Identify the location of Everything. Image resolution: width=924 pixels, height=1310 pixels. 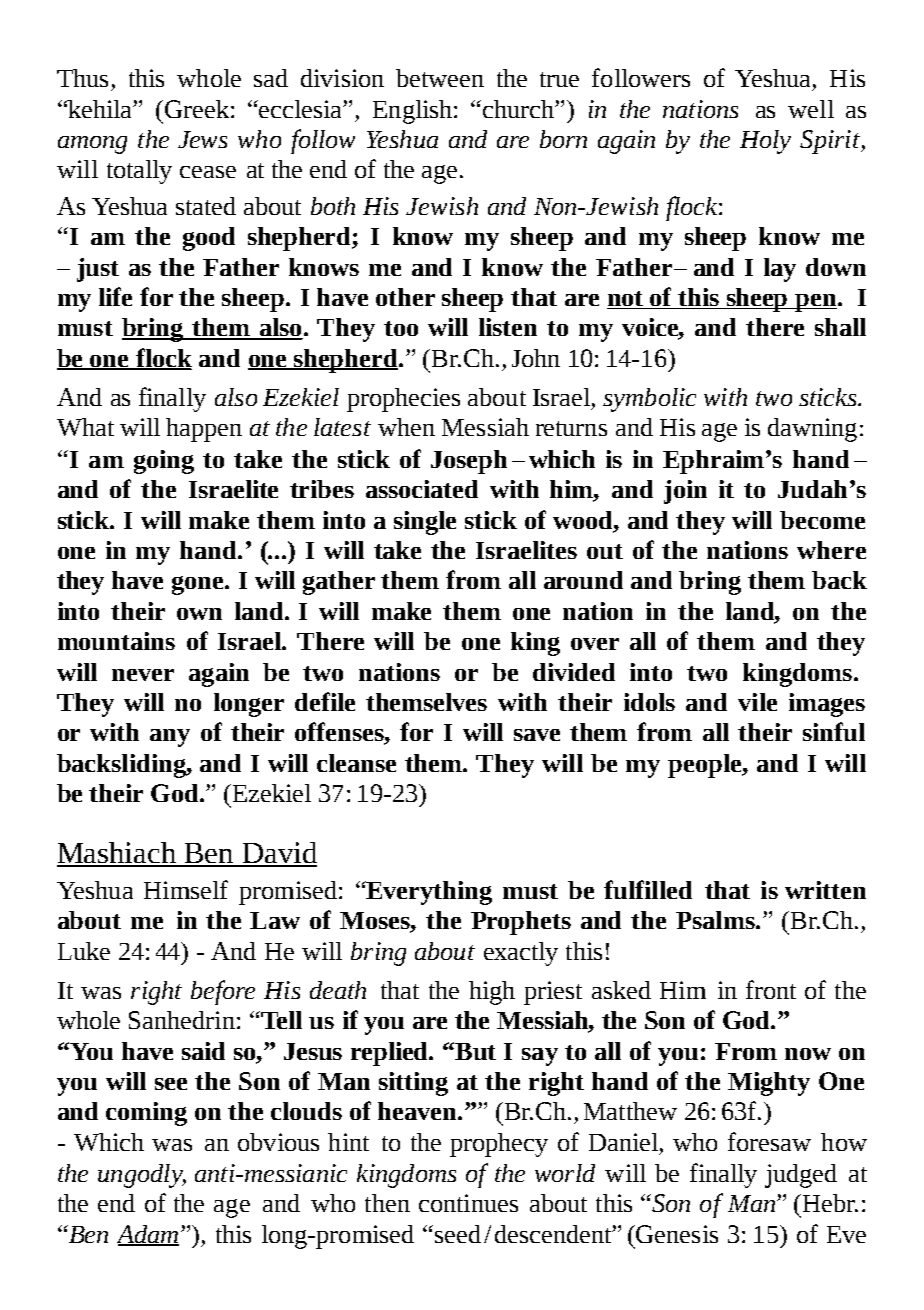
(428, 893).
